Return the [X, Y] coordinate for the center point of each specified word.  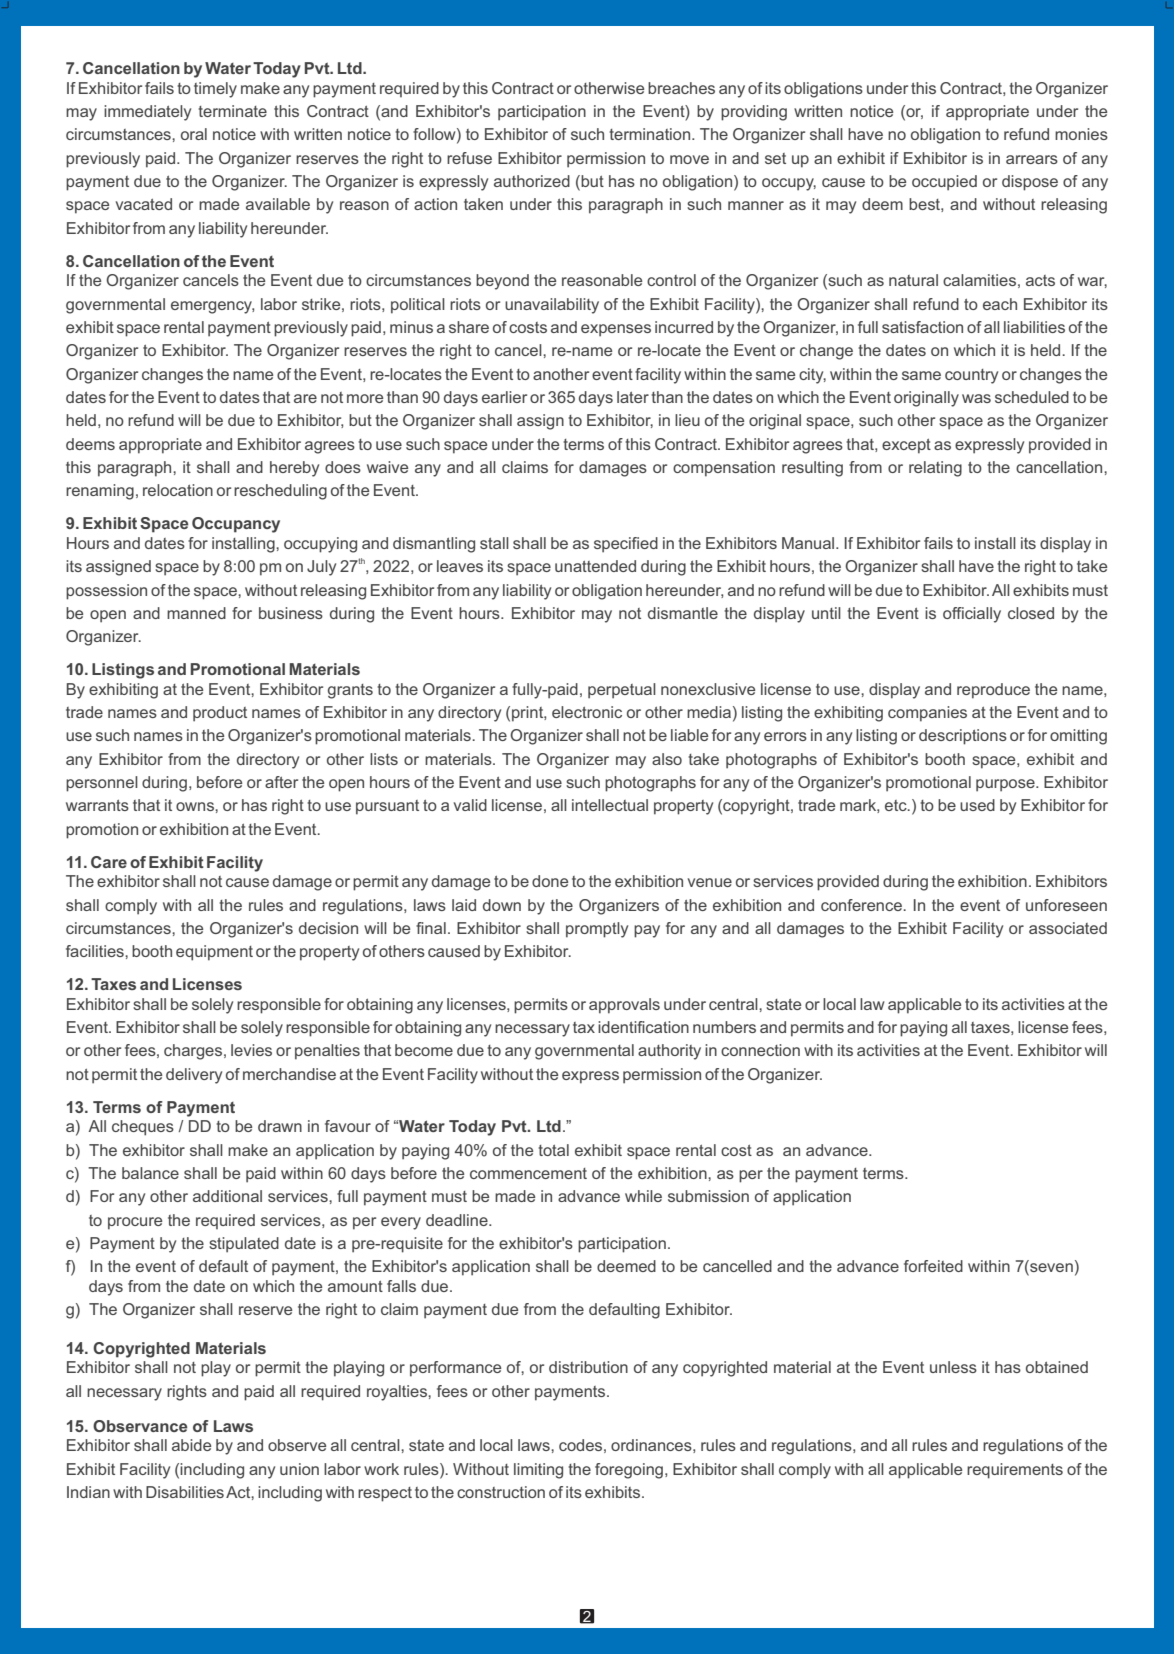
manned [196, 613]
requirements [1015, 1471]
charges [194, 1052]
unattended [595, 566]
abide [191, 1445]
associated [1068, 928]
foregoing [629, 1471]
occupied [944, 183]
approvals [624, 1006]
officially [972, 615]
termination [651, 134]
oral [194, 134]
